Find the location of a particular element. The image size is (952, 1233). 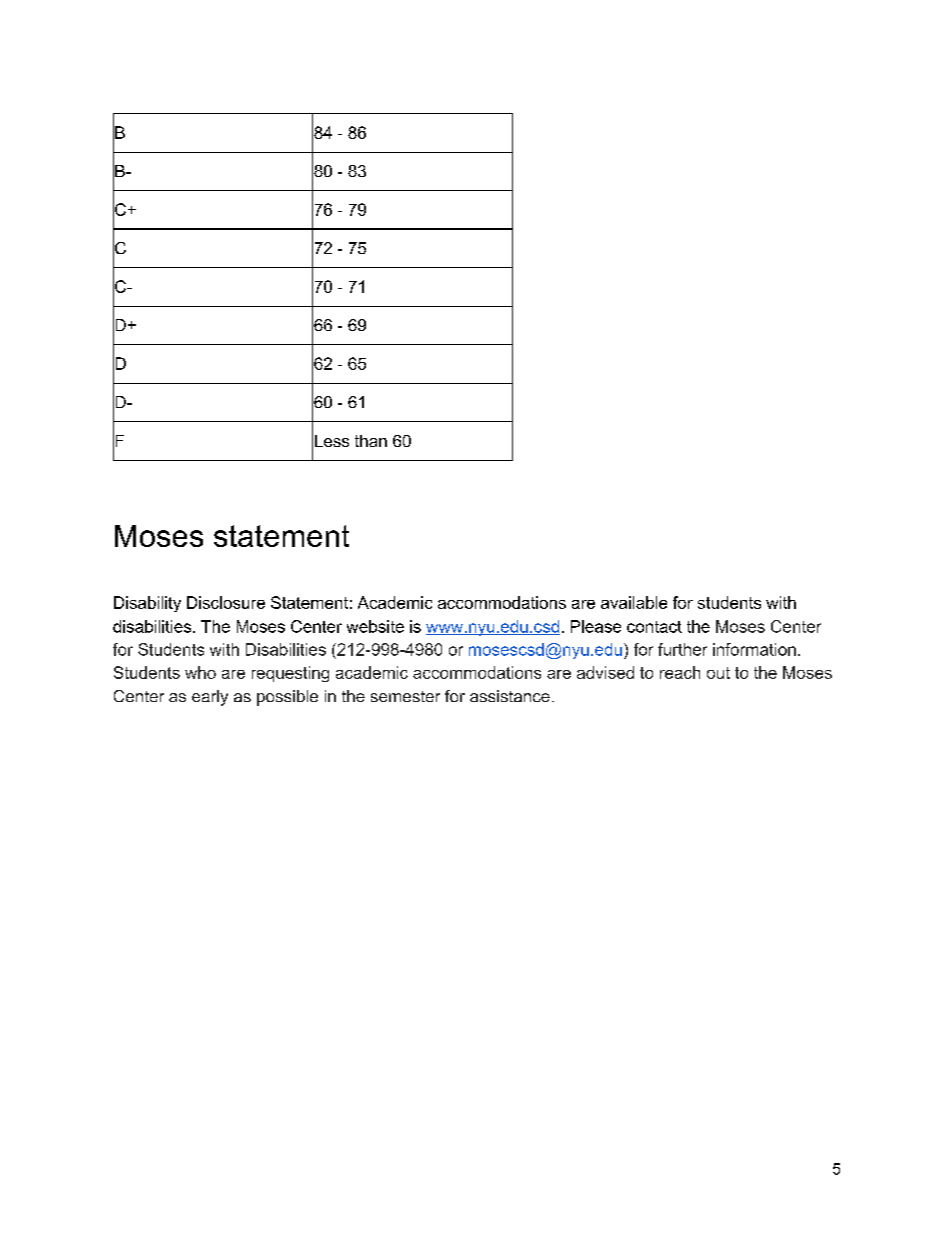

Disability is located at coordinates (147, 604).
